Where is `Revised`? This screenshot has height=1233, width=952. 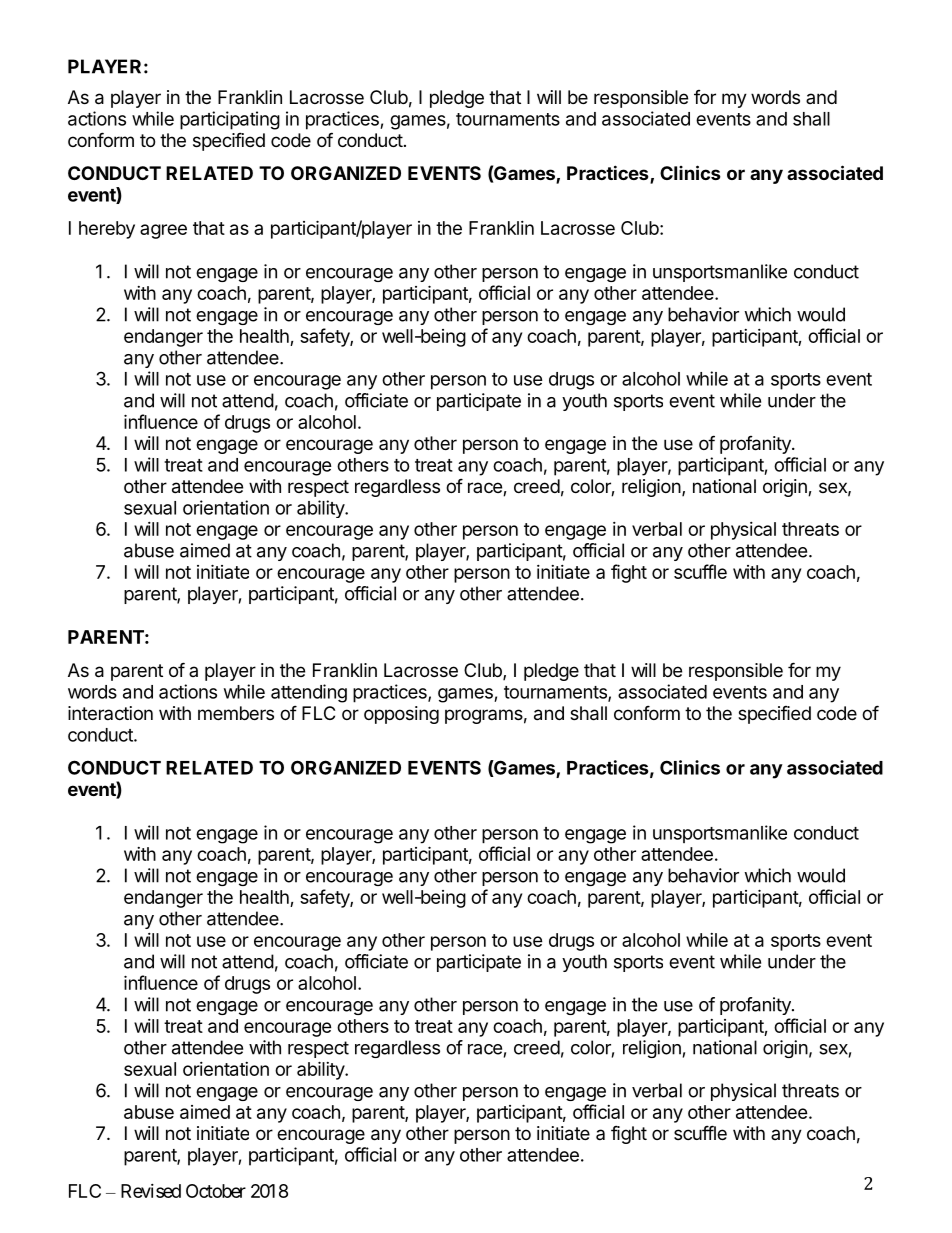 Revised is located at coordinates (151, 1191).
